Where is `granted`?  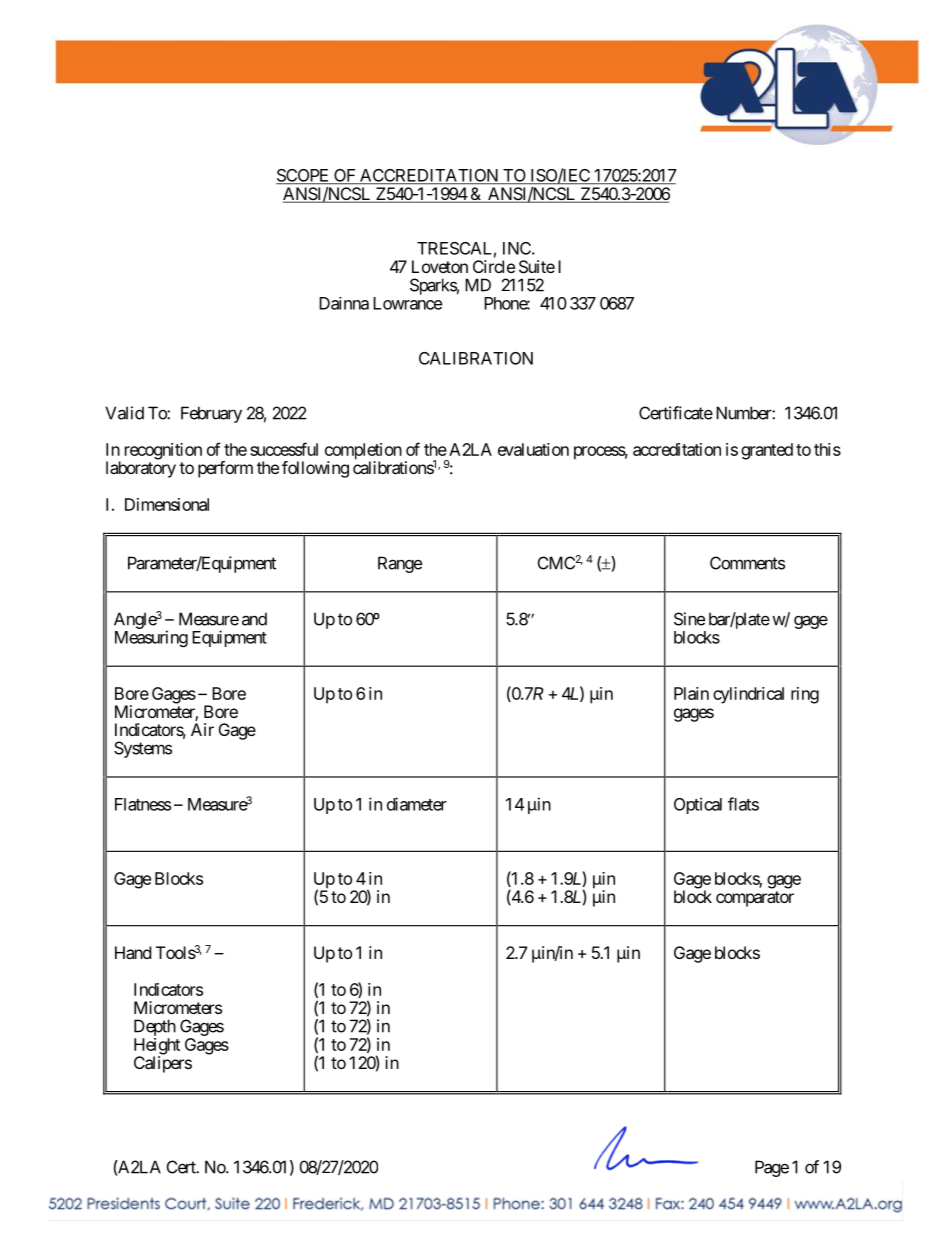
granted is located at coordinates (767, 451).
